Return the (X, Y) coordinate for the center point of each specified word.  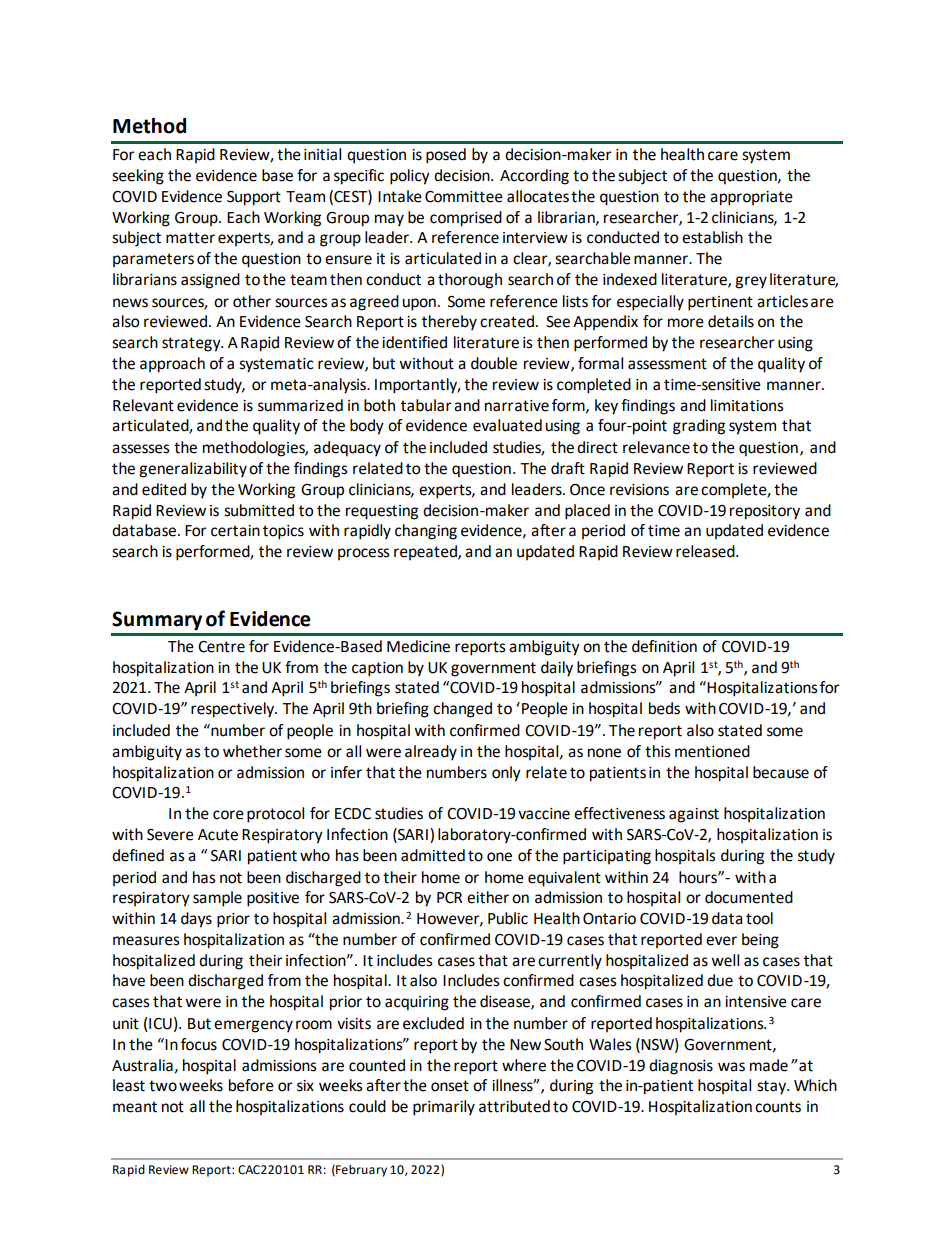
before (251, 1085)
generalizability (193, 470)
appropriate (751, 198)
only (506, 774)
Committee (464, 197)
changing (426, 532)
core (228, 815)
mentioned (712, 751)
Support (254, 198)
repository (765, 512)
